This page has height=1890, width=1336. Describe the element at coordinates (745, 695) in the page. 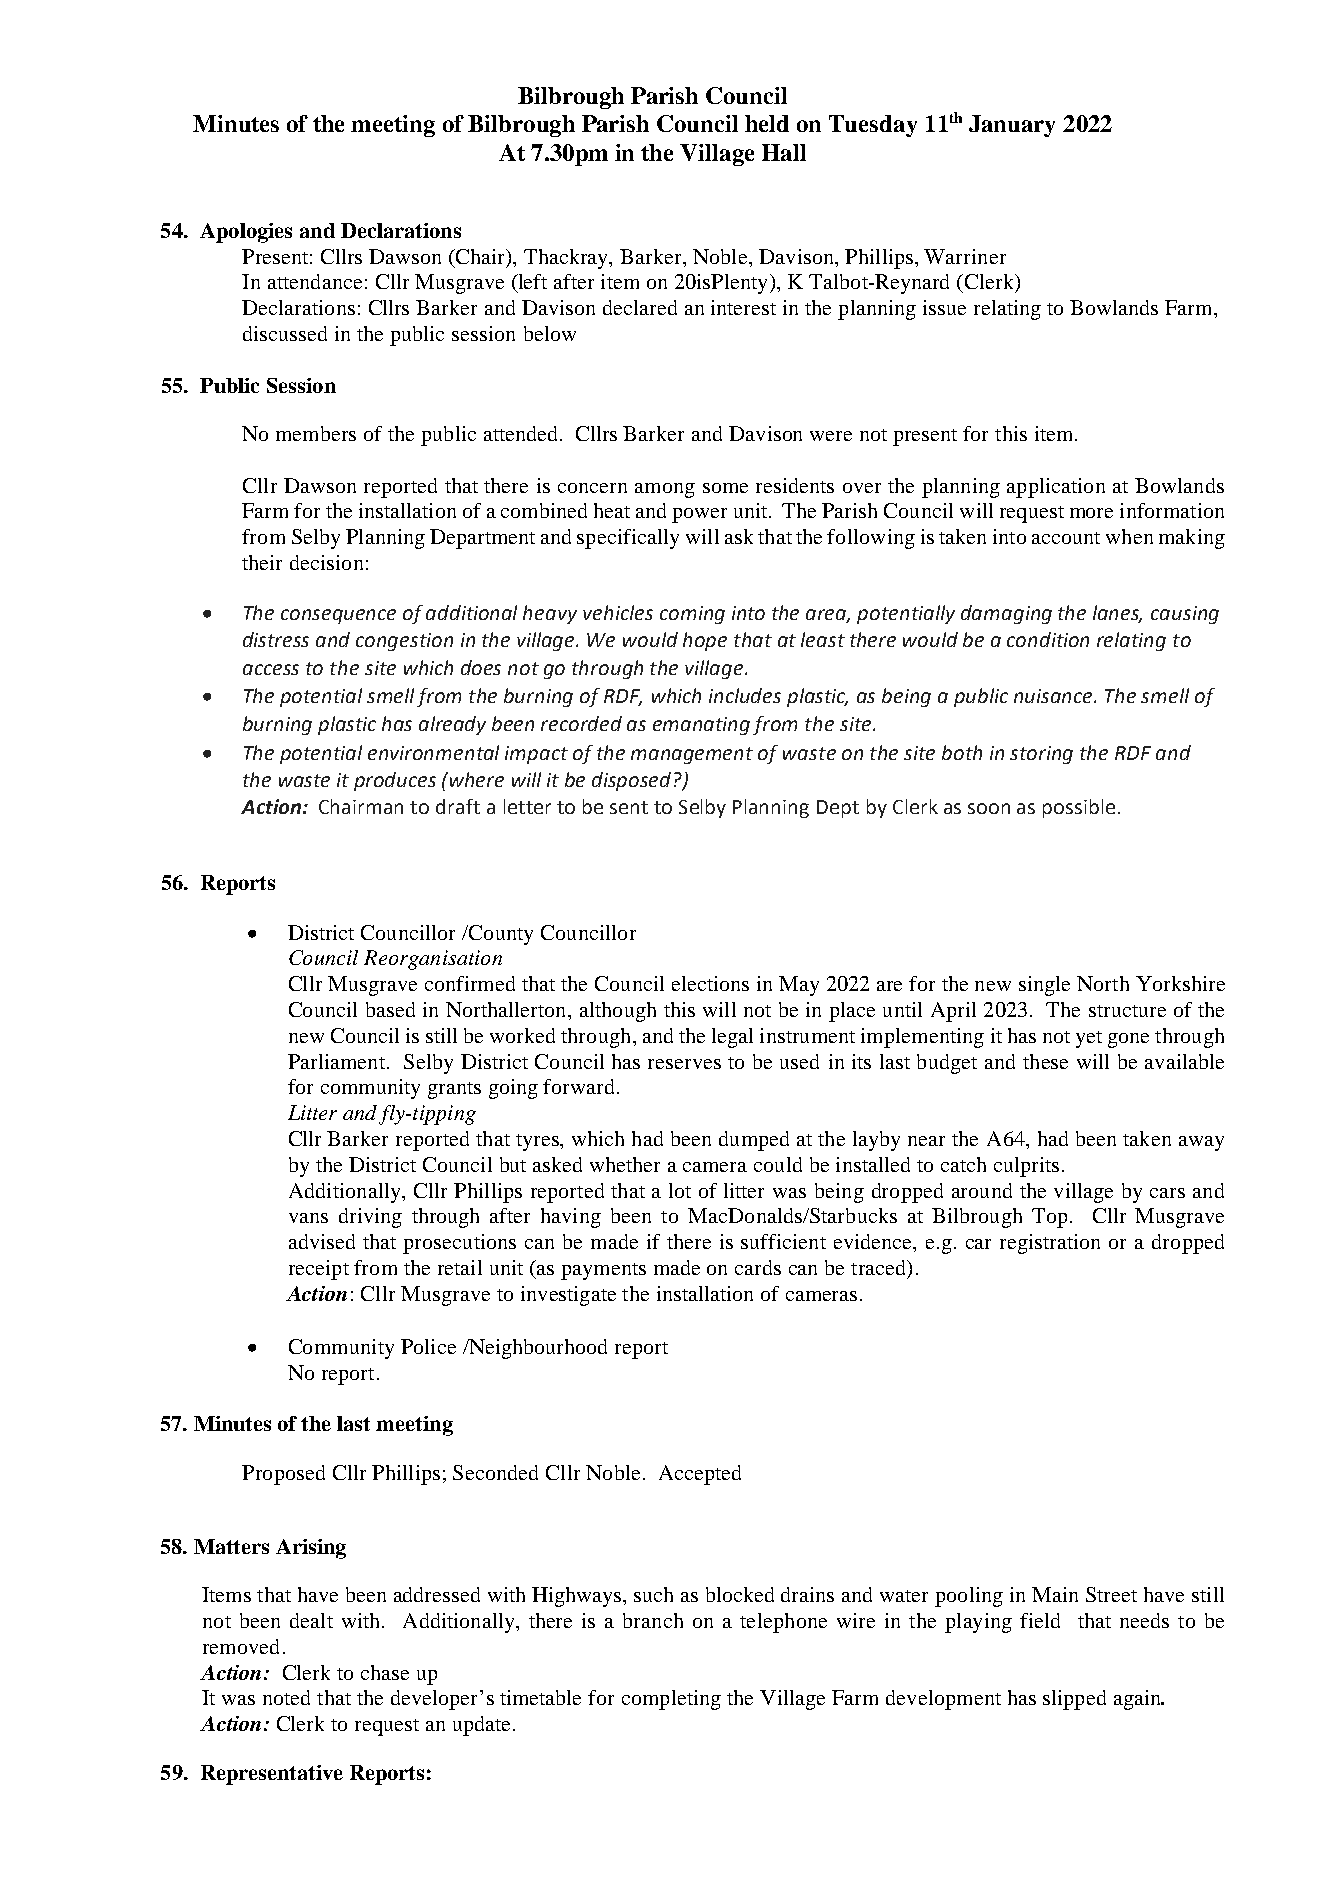

I see `includes` at that location.
